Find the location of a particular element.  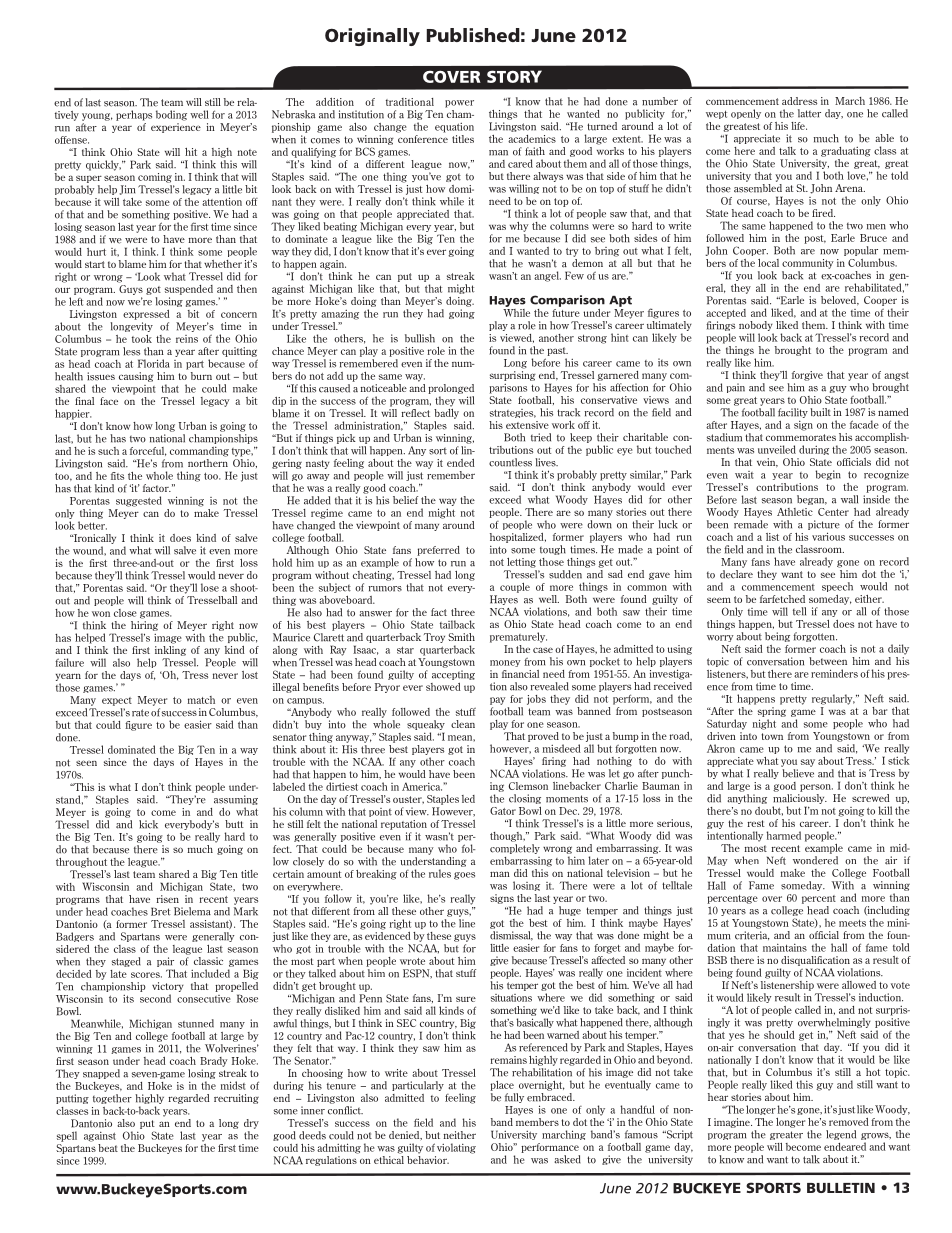

address is located at coordinates (799, 101).
